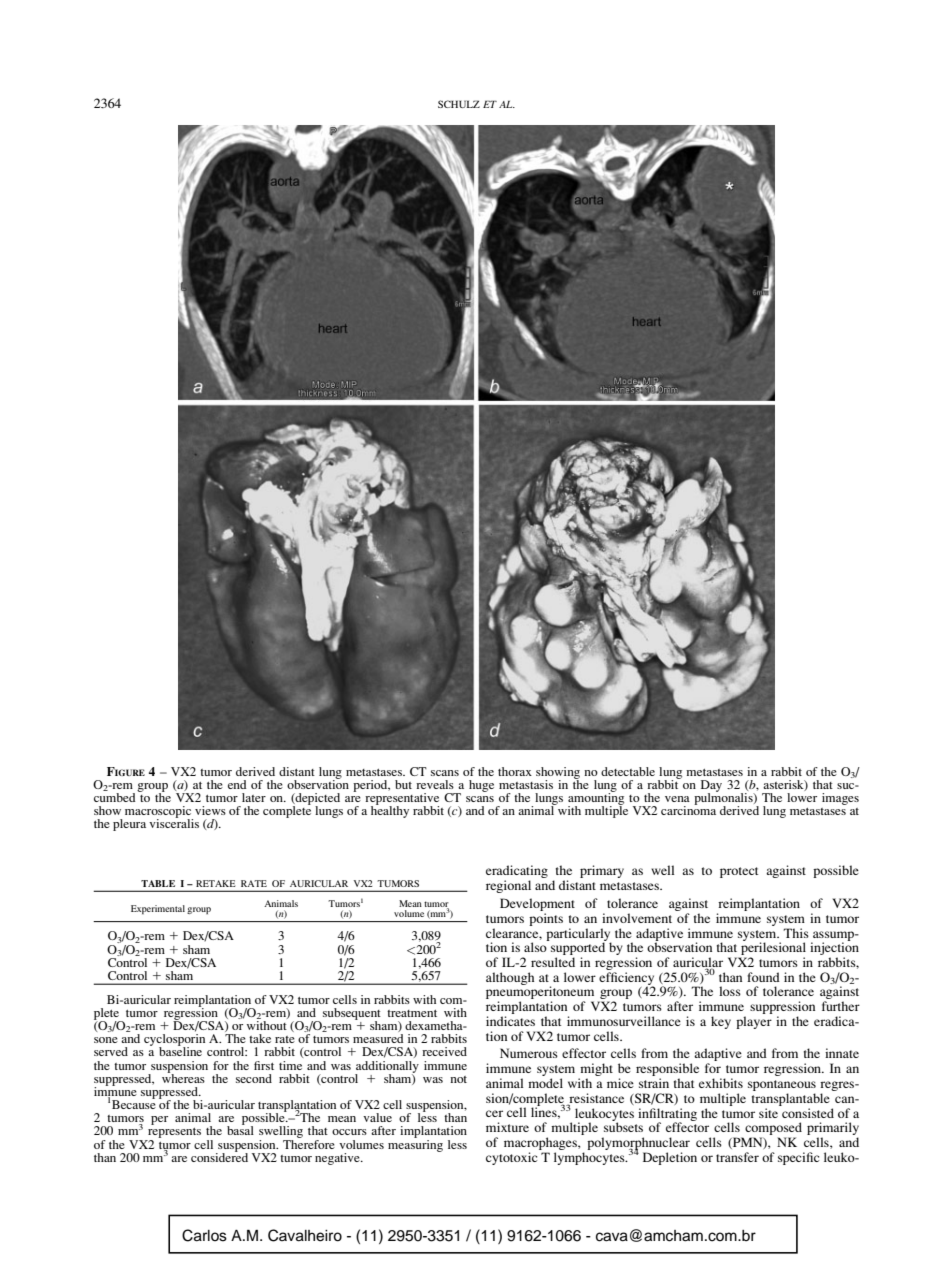 Image resolution: width=952 pixels, height=1261 pixels. What do you see at coordinates (481, 786) in the image?
I see `huge` at bounding box center [481, 786].
